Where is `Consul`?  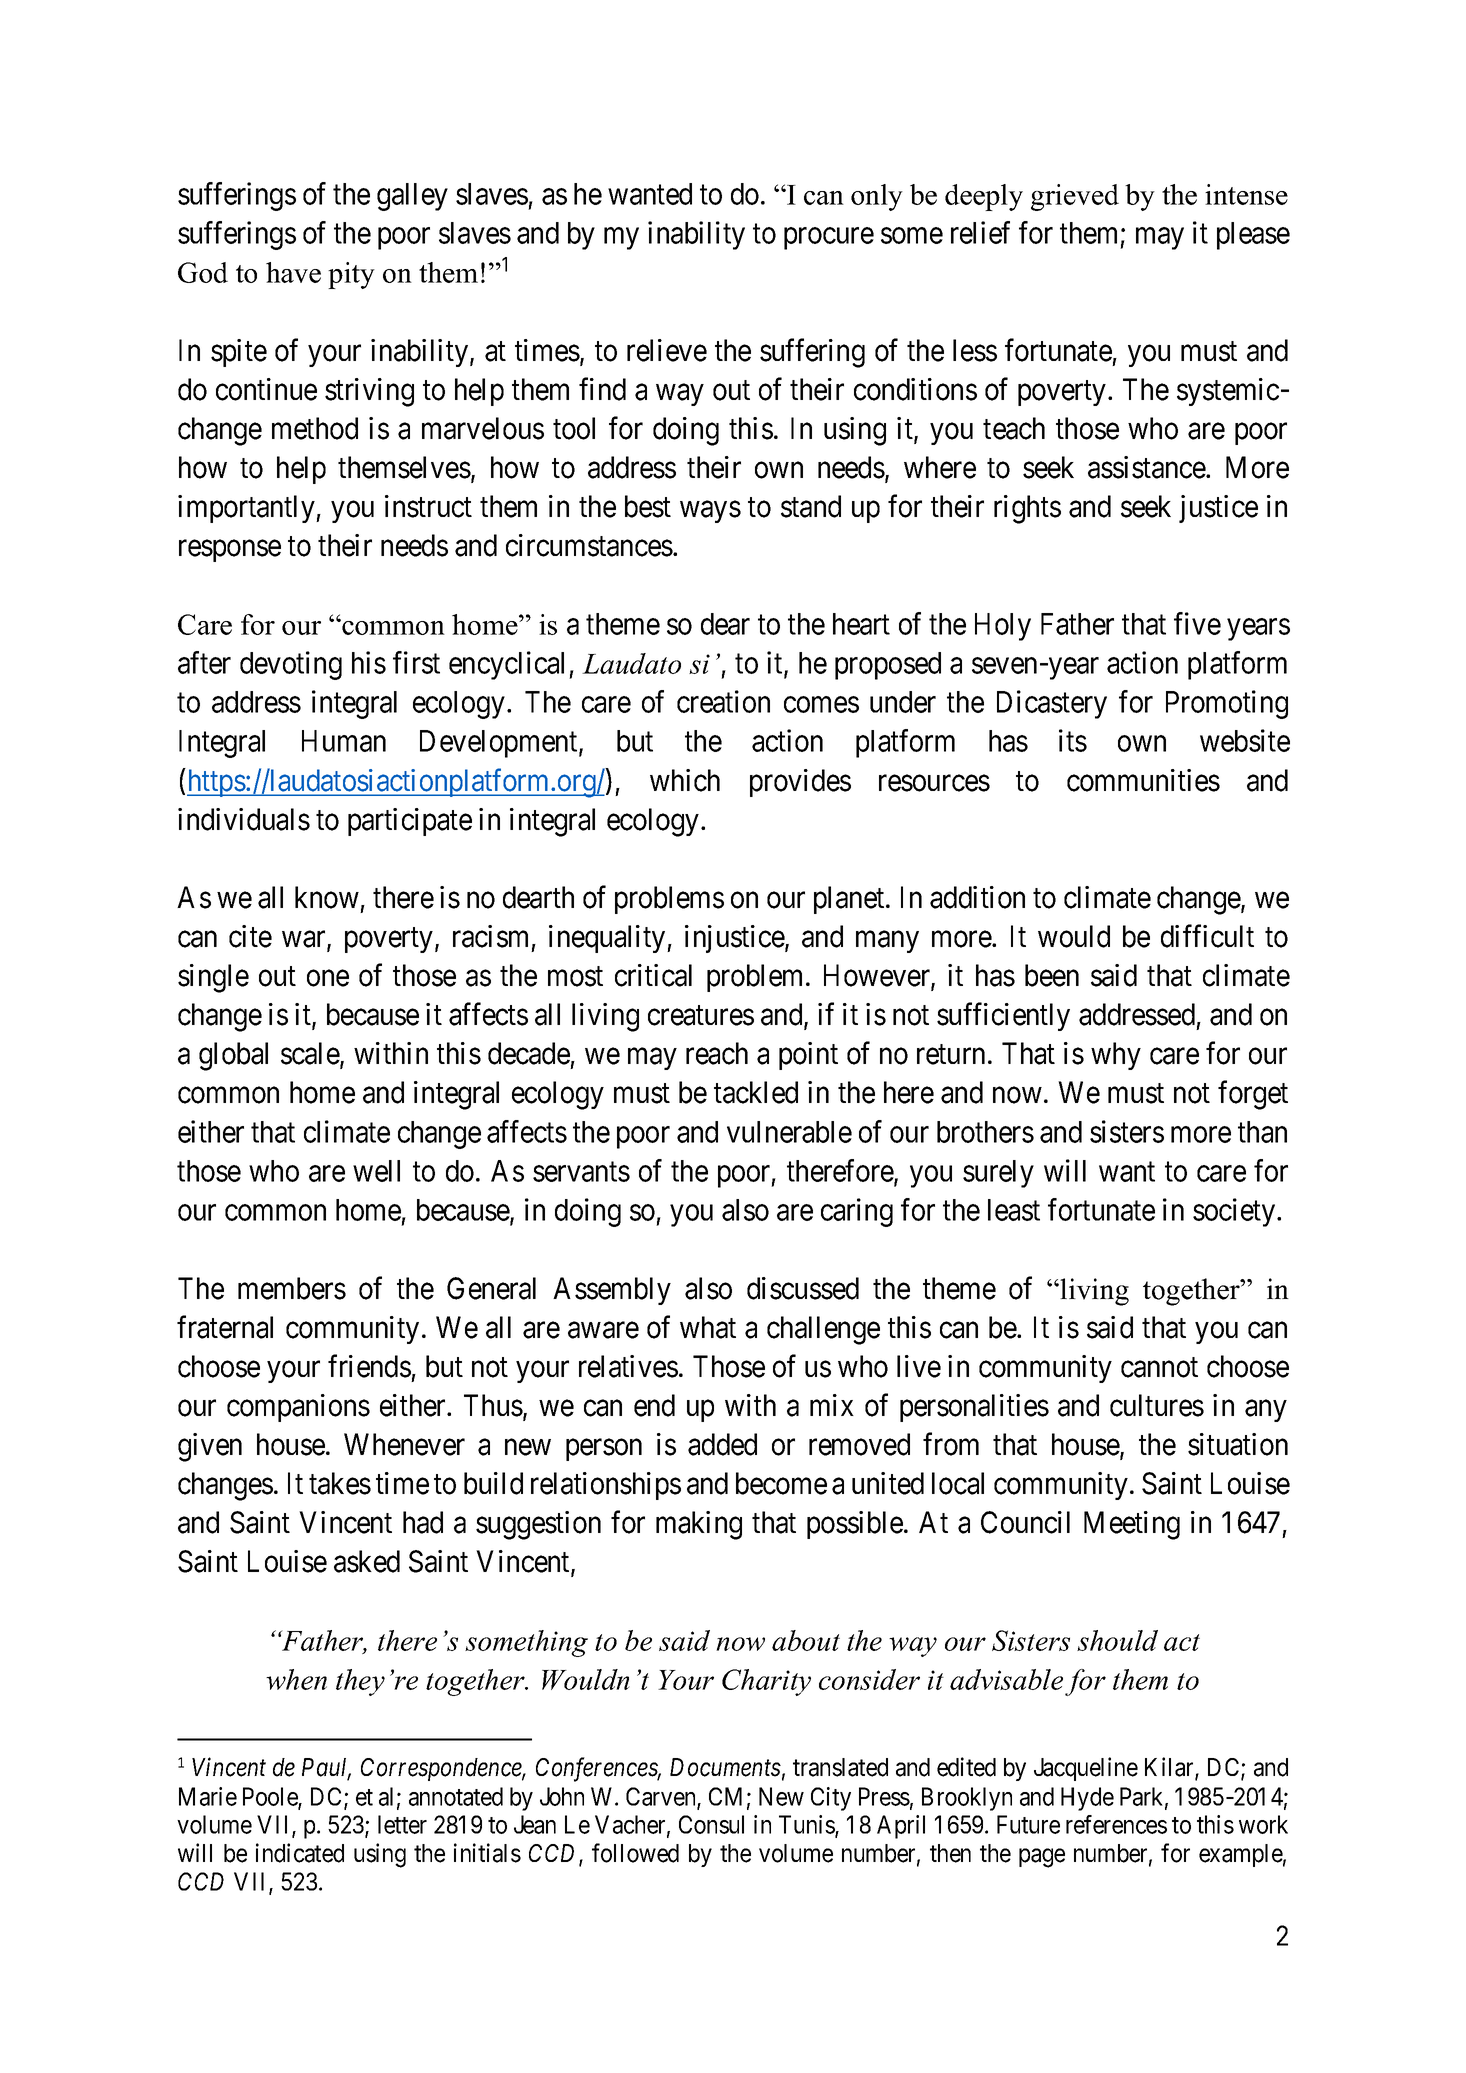
Consul is located at coordinates (711, 1824).
